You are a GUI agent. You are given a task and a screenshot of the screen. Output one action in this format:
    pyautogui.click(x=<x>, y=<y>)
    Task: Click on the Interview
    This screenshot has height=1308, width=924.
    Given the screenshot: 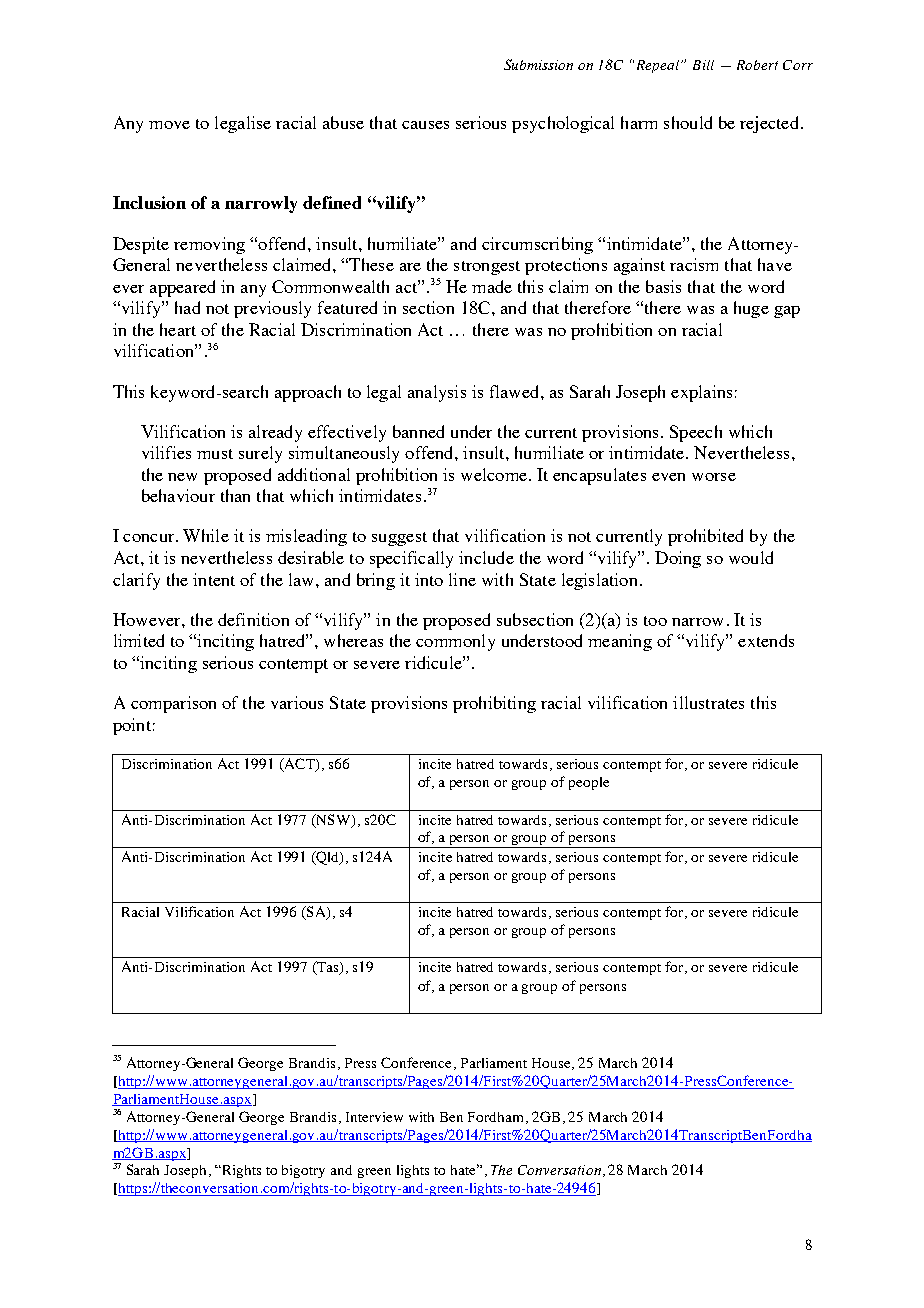 What is the action you would take?
    pyautogui.click(x=374, y=1117)
